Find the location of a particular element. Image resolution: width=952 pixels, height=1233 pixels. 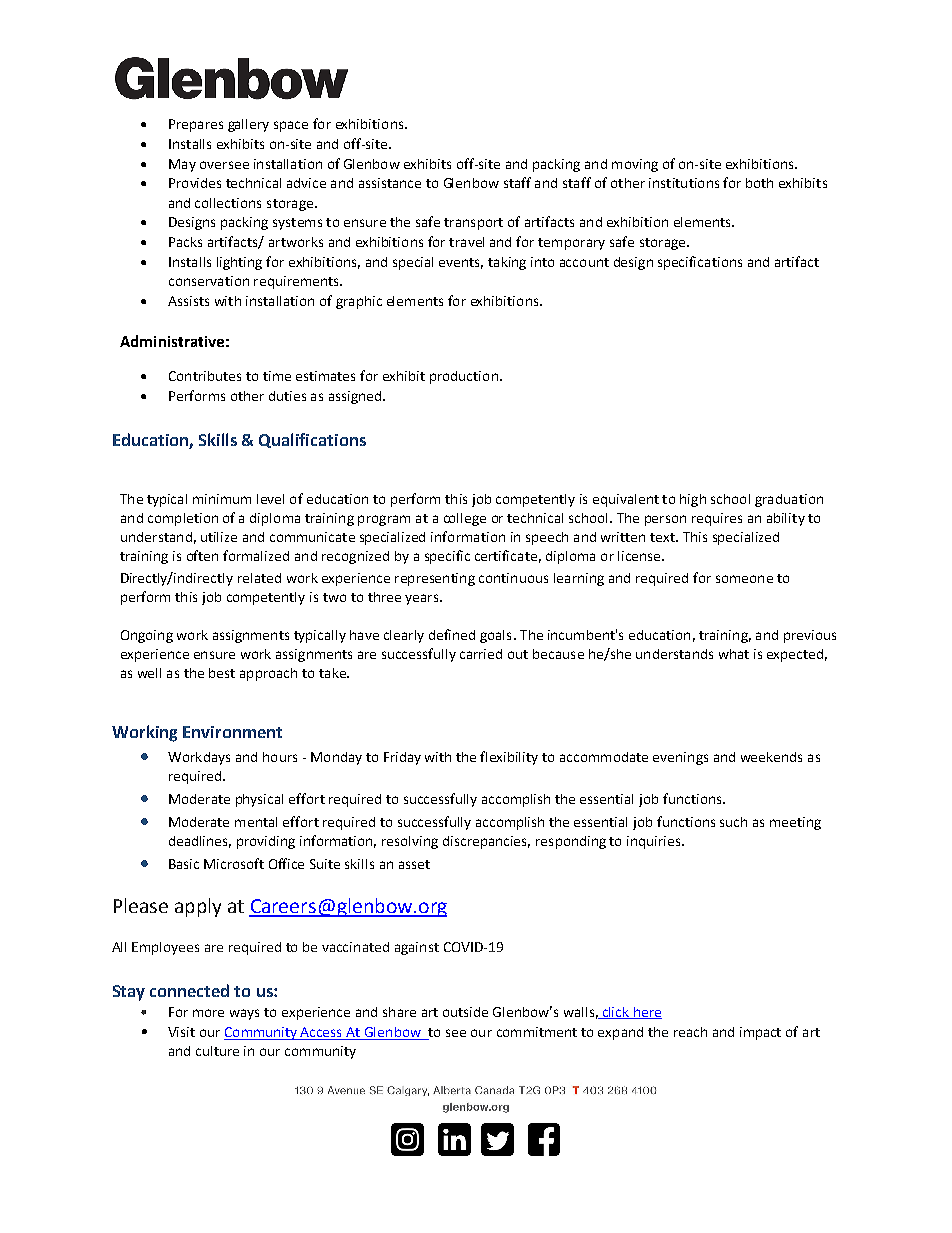

impact is located at coordinates (760, 1033).
